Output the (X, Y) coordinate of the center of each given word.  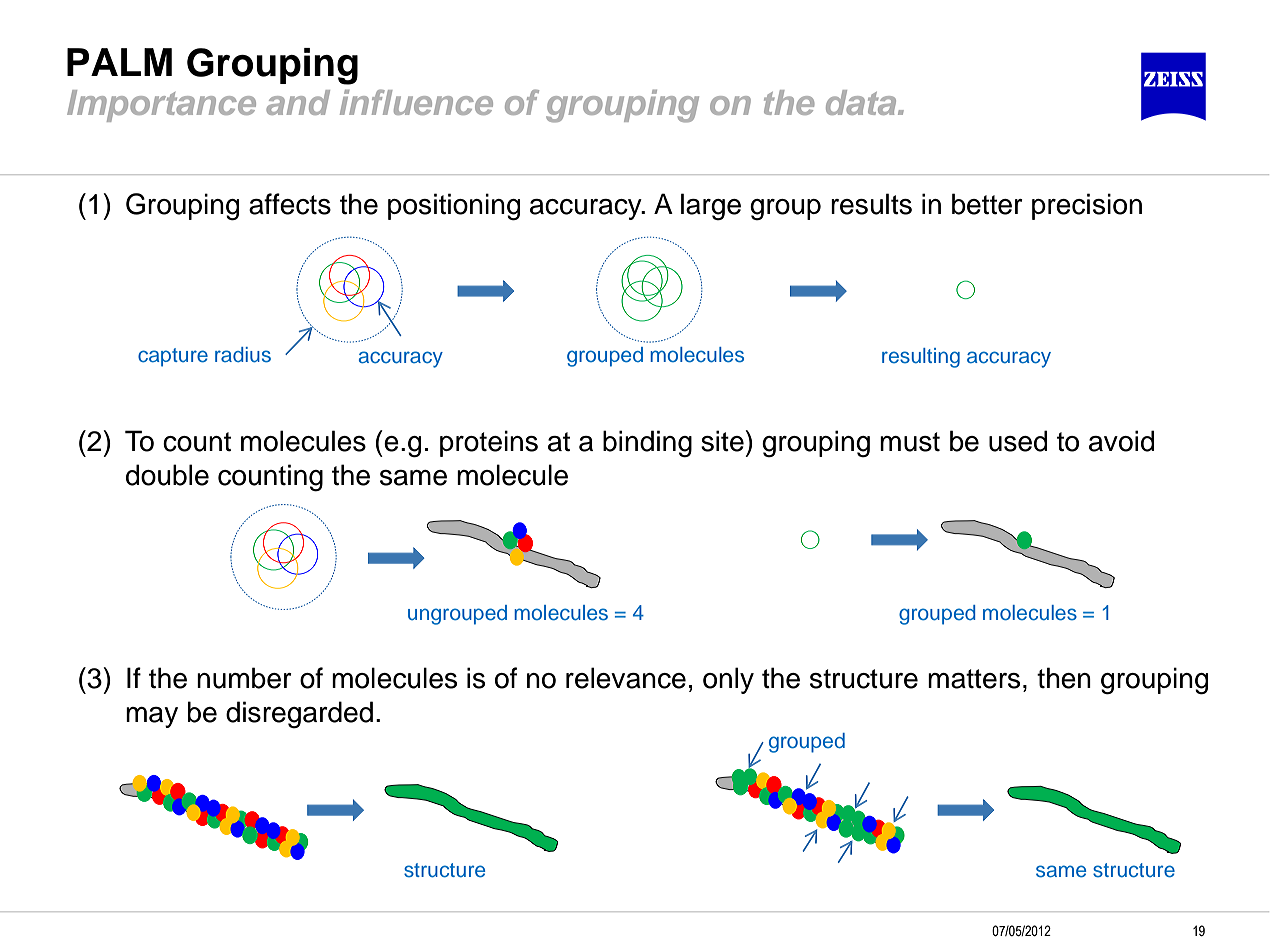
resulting (921, 358)
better (987, 204)
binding (647, 444)
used (1018, 441)
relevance (626, 678)
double (167, 475)
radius (243, 355)
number (244, 678)
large (711, 206)
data (862, 102)
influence (416, 102)
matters (974, 679)
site (722, 441)
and (298, 102)
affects (290, 204)
